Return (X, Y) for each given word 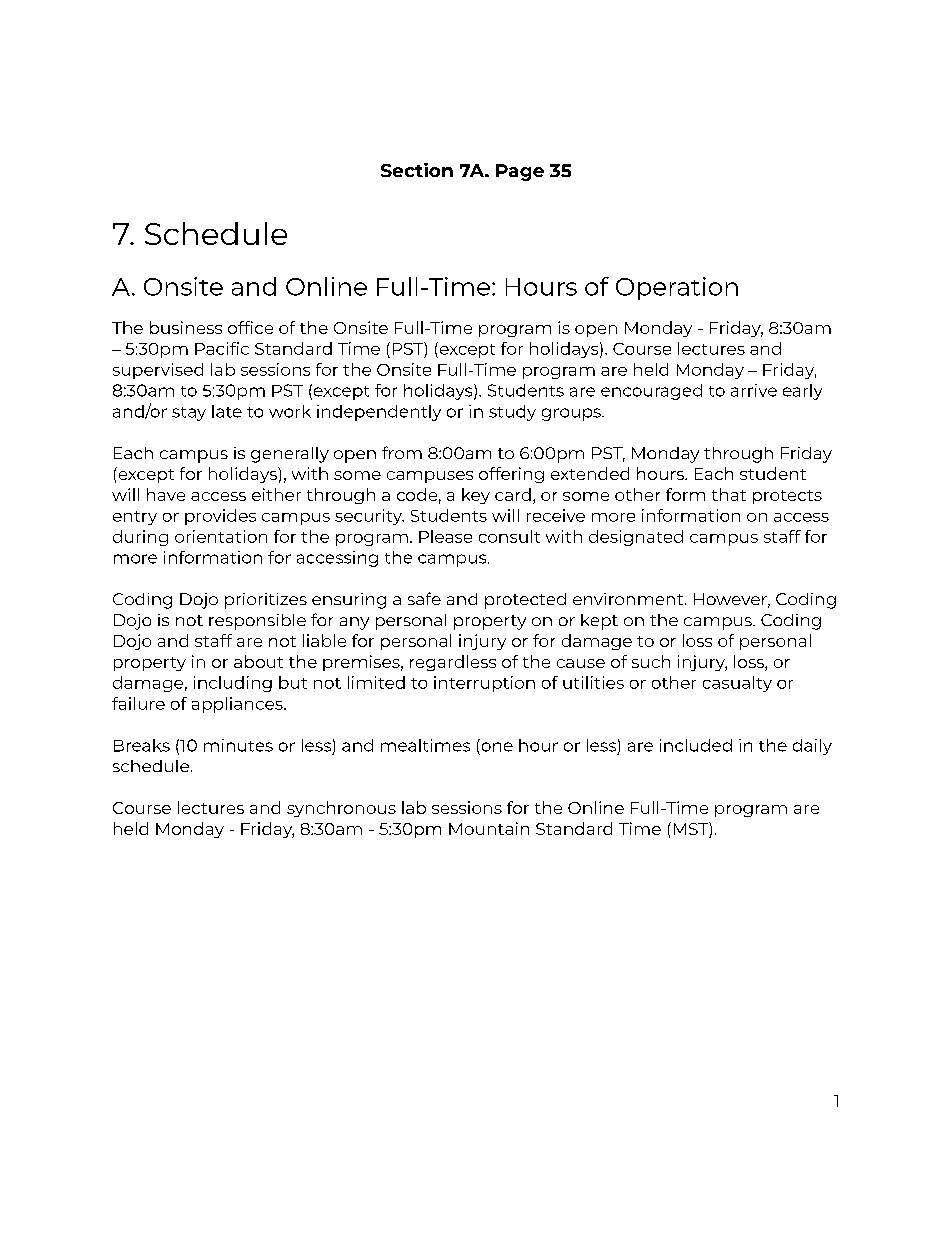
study (512, 413)
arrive (754, 390)
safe (424, 598)
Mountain (489, 828)
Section (417, 170)
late (227, 411)
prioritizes (266, 601)
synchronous (341, 809)
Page (520, 172)
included (696, 745)
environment (629, 599)
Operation (677, 288)
